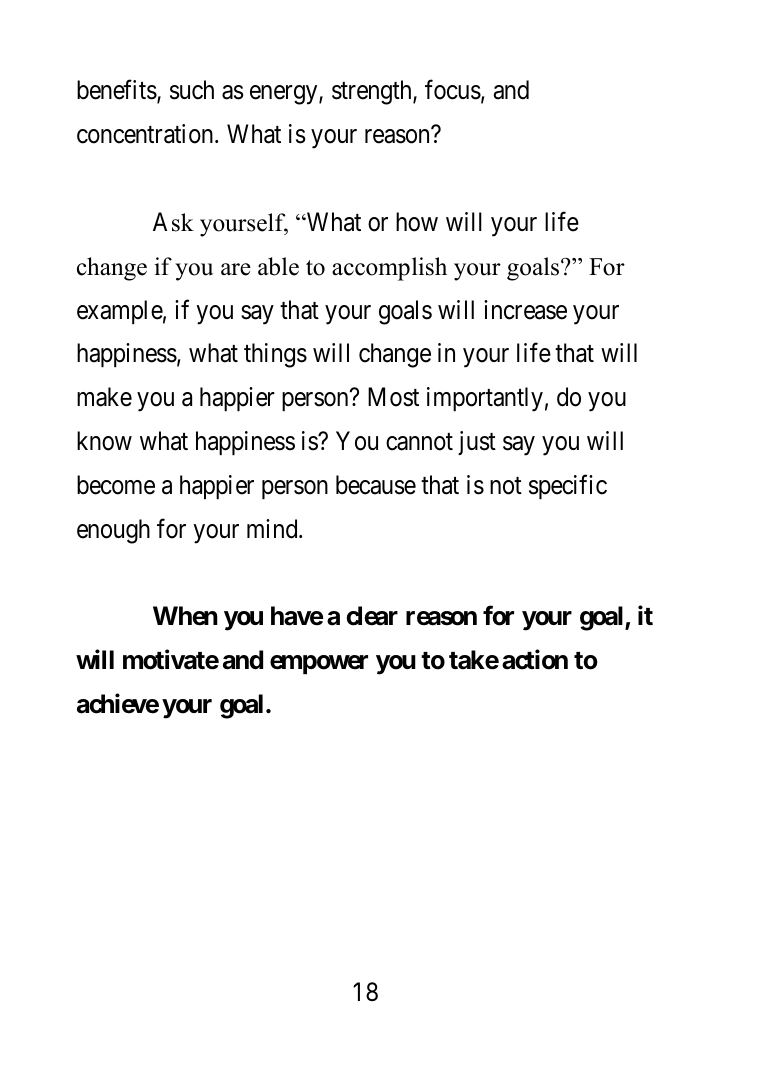  What do you see at coordinates (376, 485) in the image?
I see `because` at bounding box center [376, 485].
